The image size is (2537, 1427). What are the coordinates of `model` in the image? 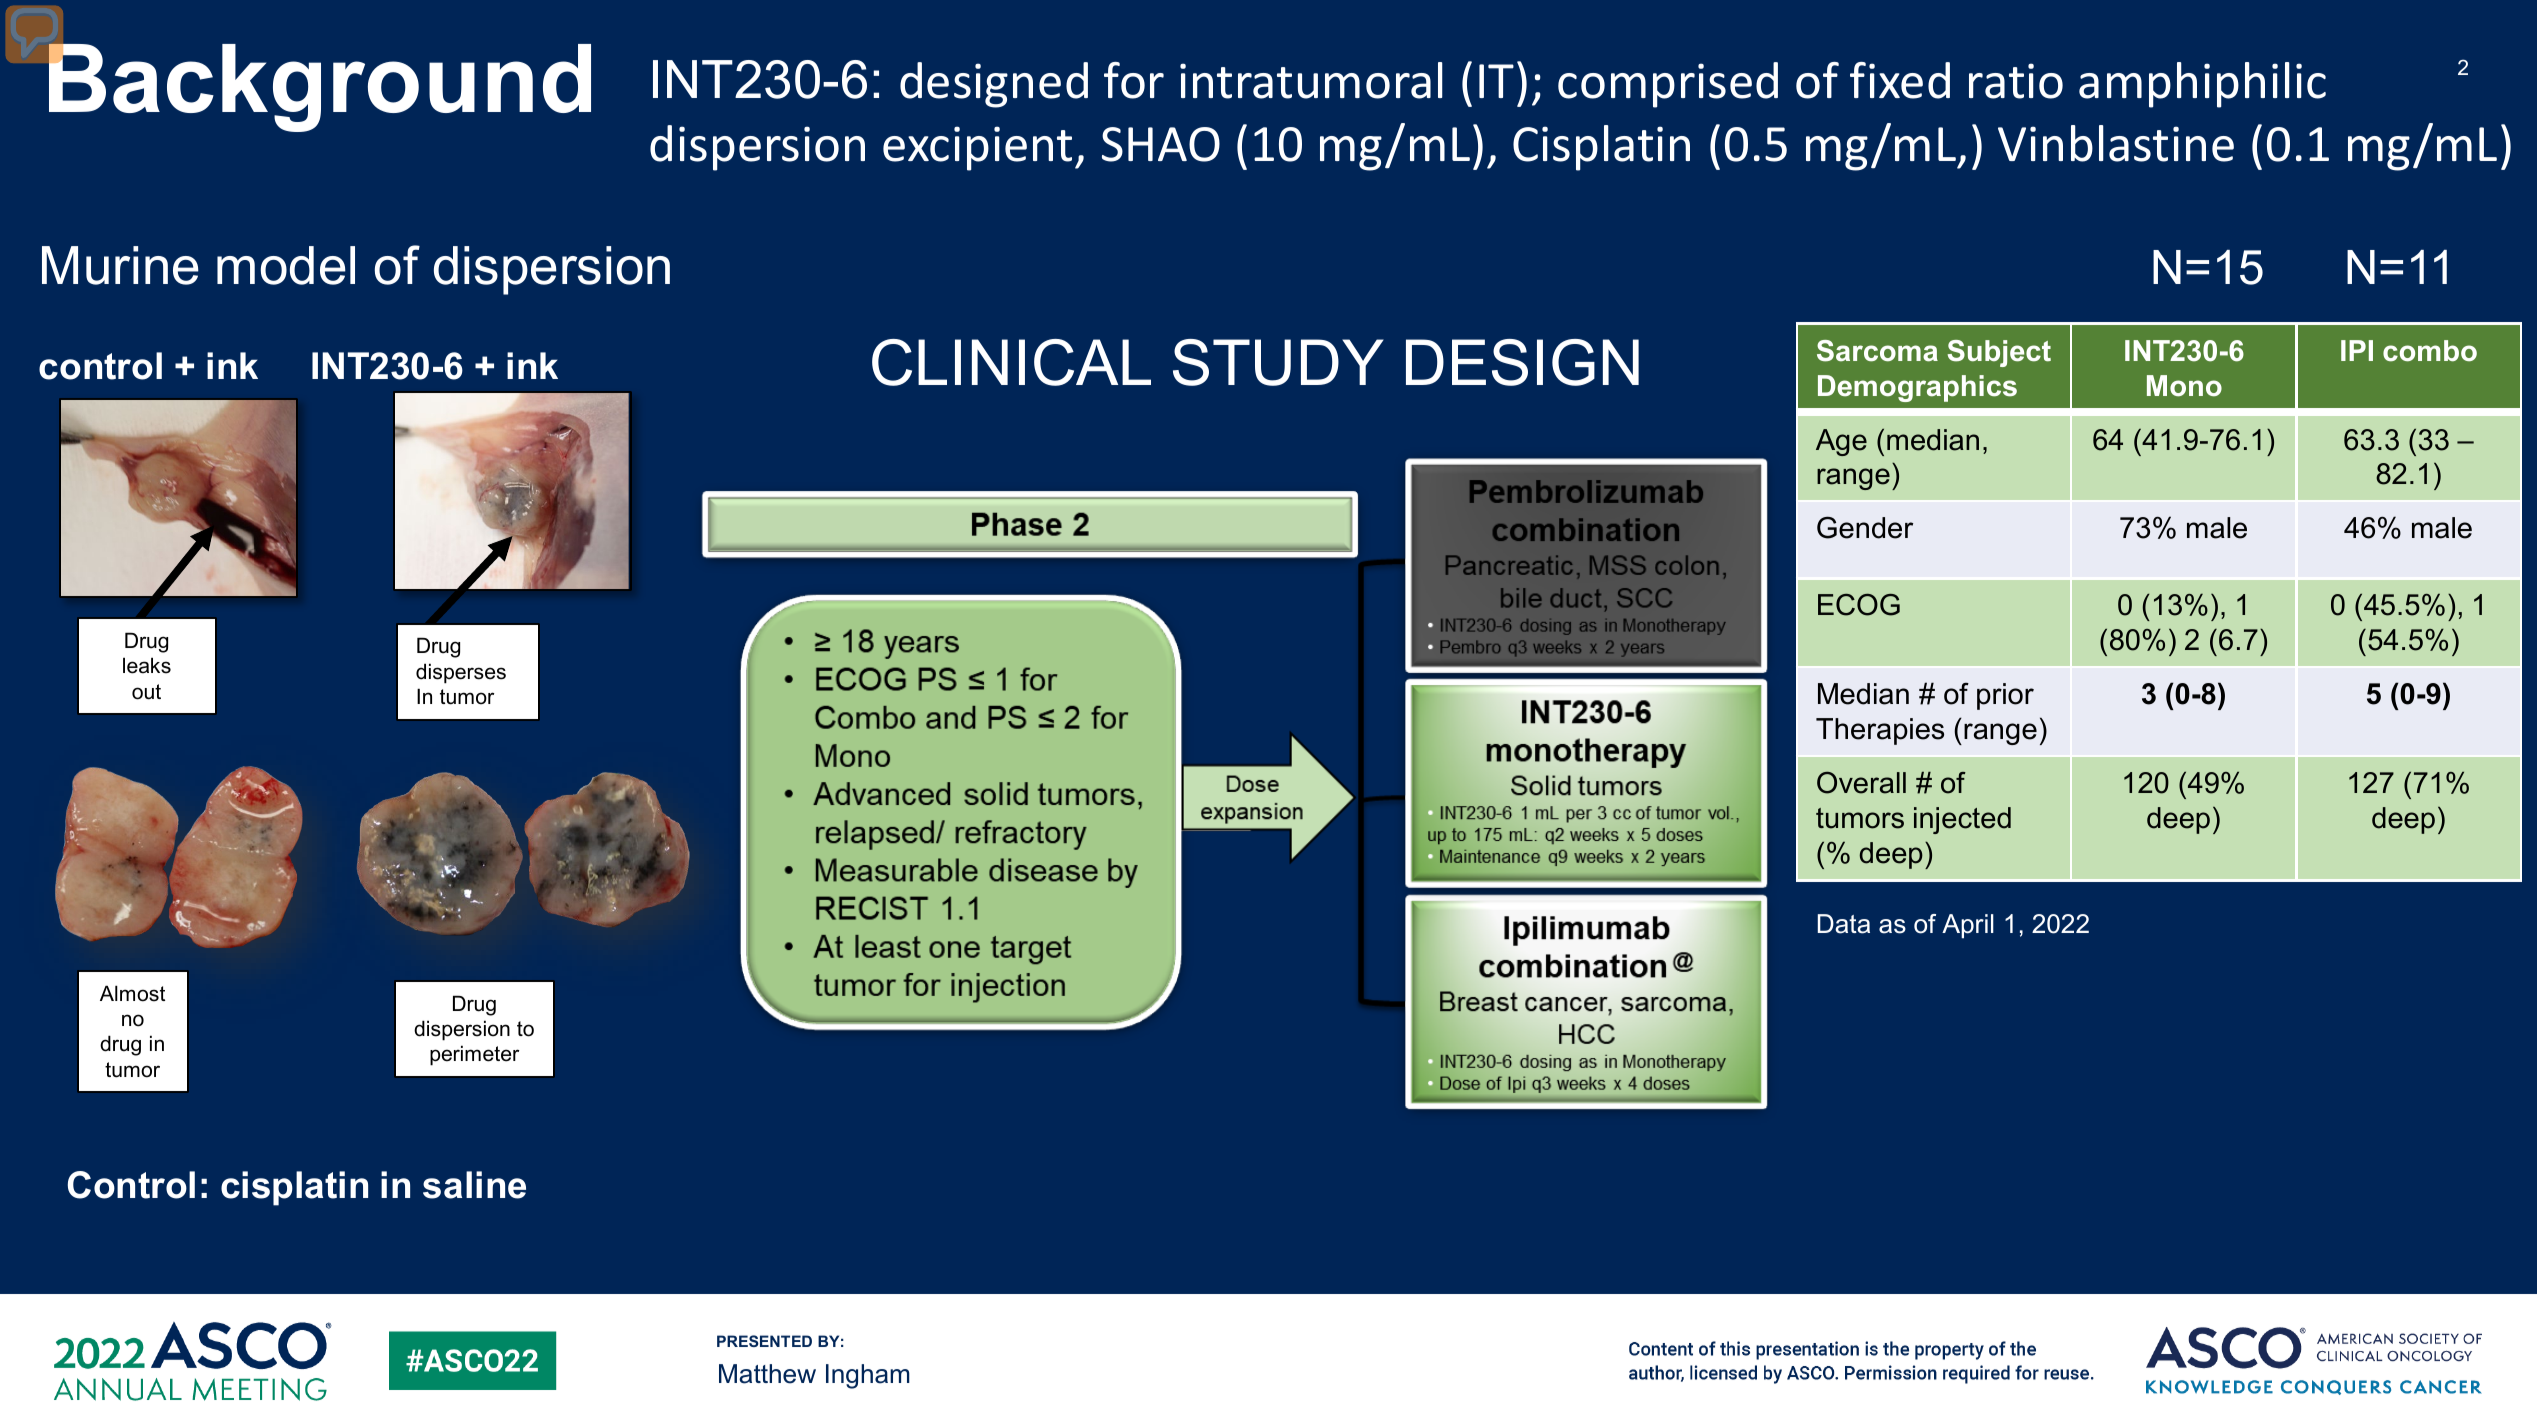 It's located at (286, 265).
